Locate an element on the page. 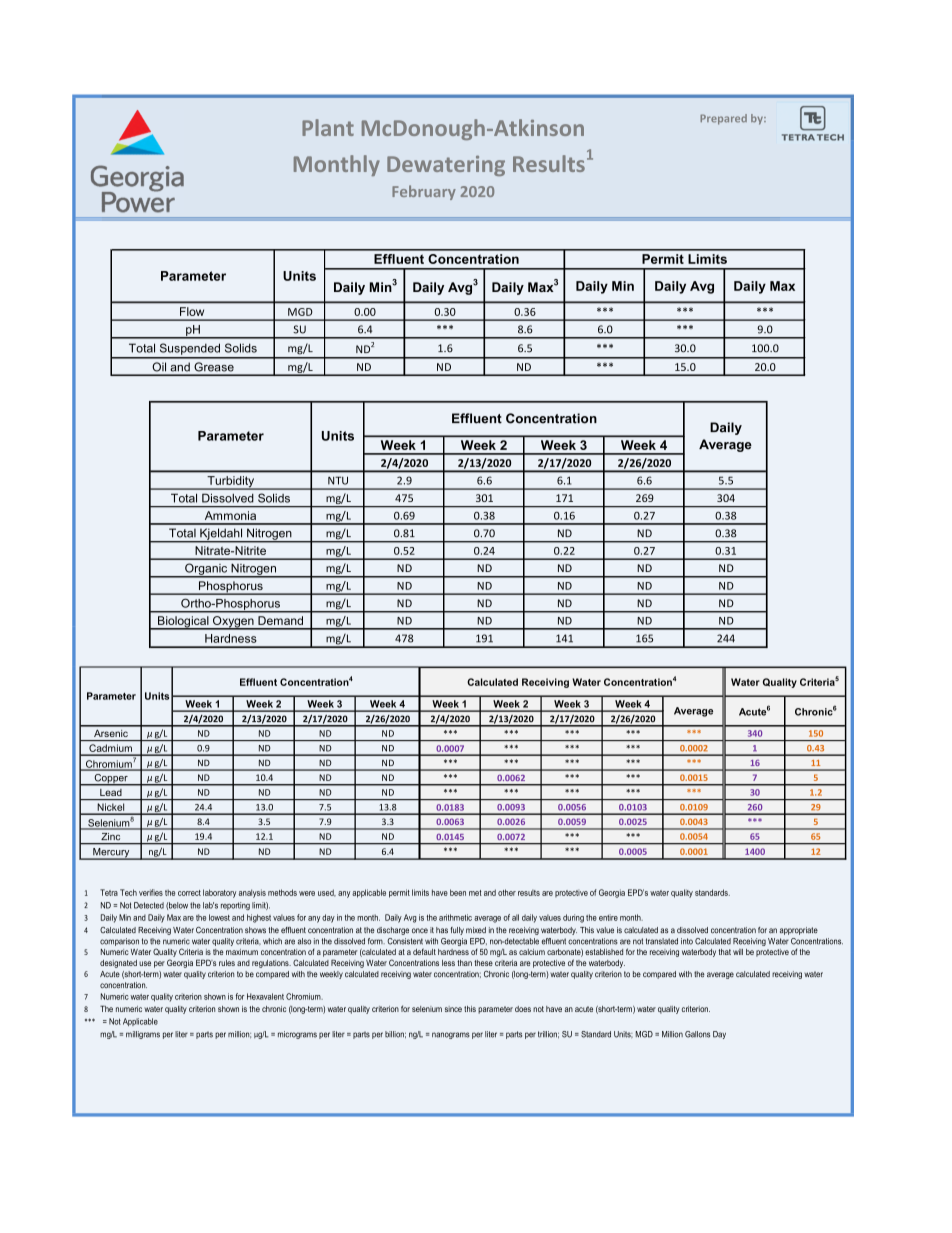 This page has width=952, height=1233. Oxygen is located at coordinates (233, 623).
